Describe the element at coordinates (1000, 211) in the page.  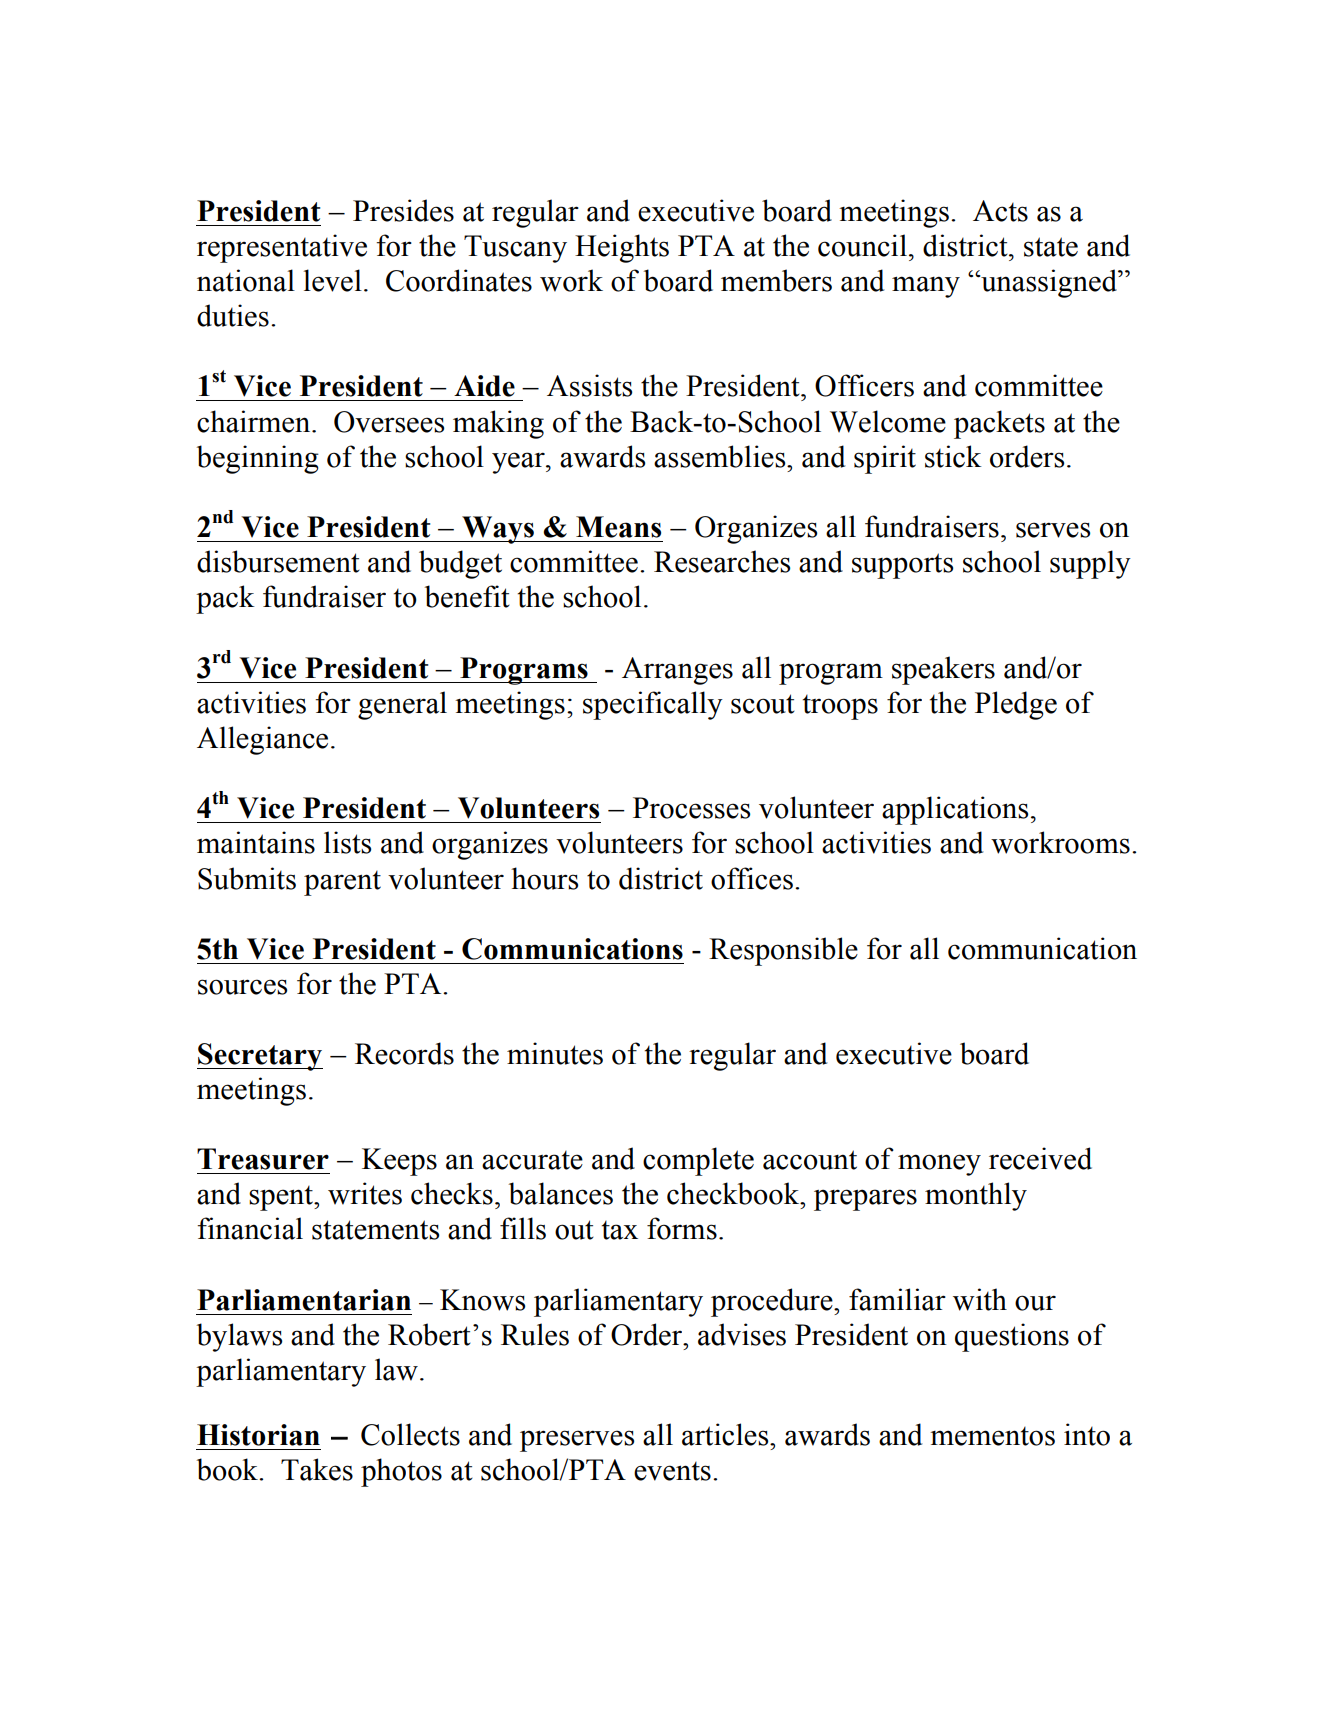
I see `Acts` at that location.
